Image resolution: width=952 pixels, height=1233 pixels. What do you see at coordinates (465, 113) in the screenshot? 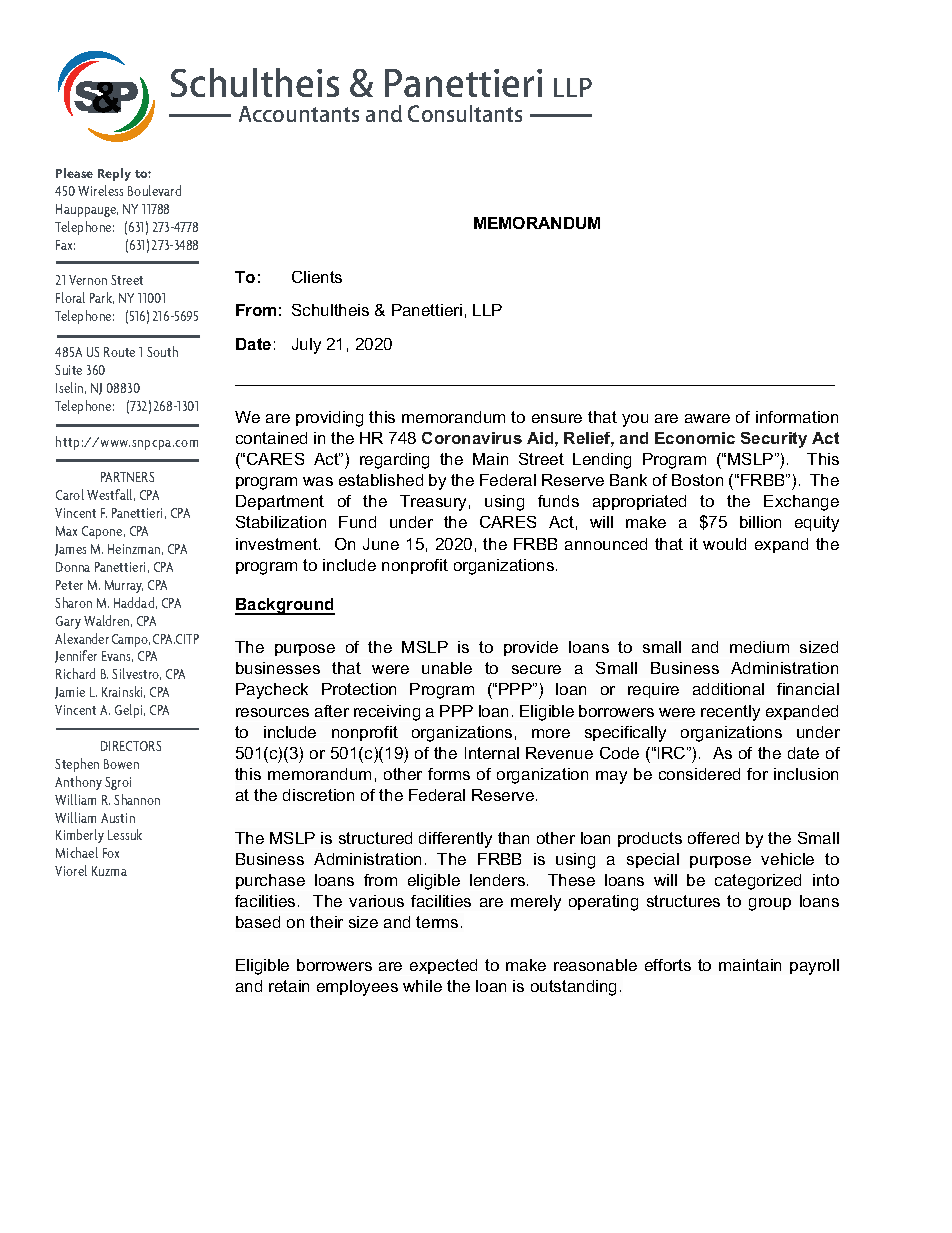
I see `Consultants` at bounding box center [465, 113].
